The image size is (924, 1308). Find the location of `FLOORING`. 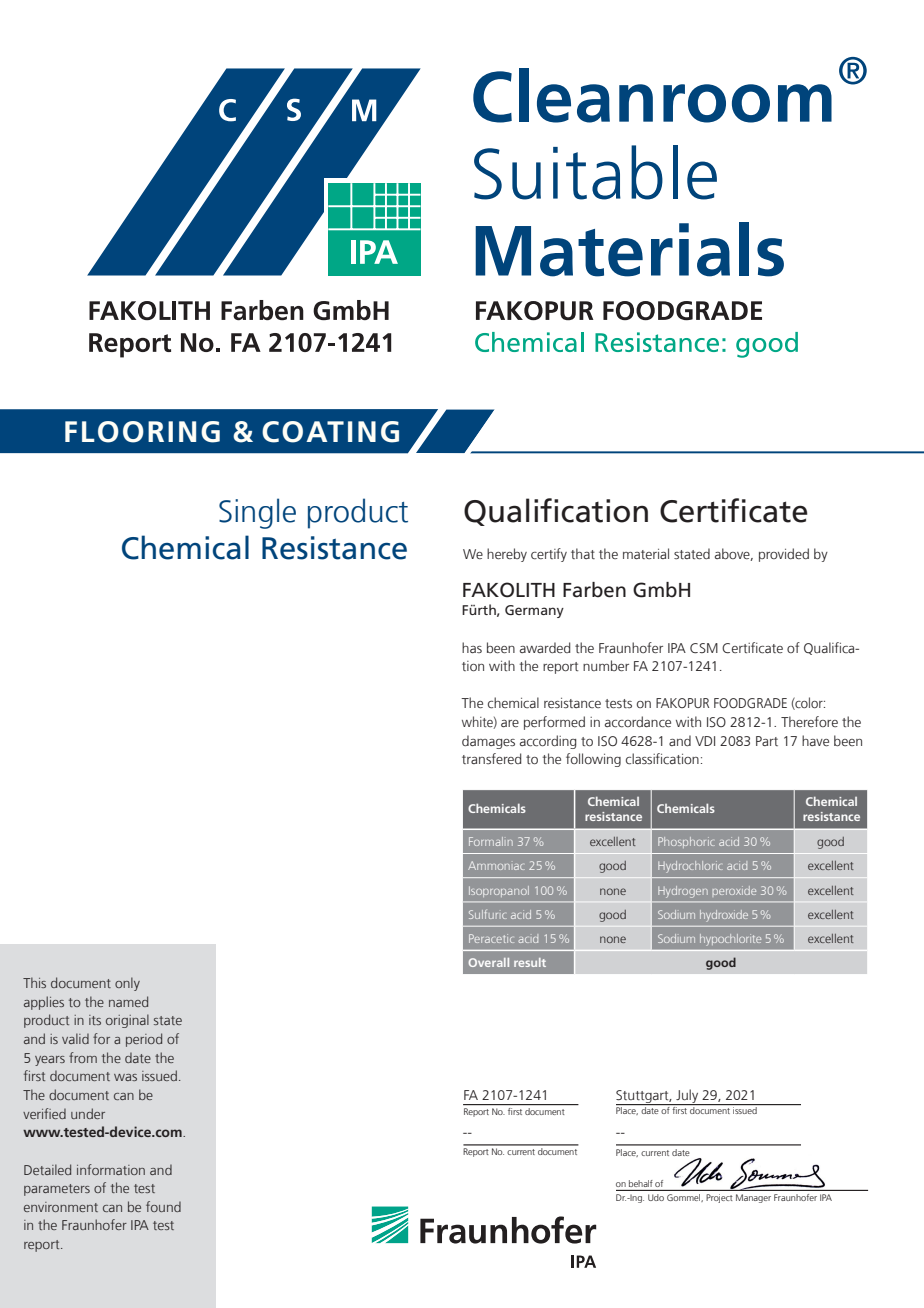

FLOORING is located at coordinates (142, 432).
